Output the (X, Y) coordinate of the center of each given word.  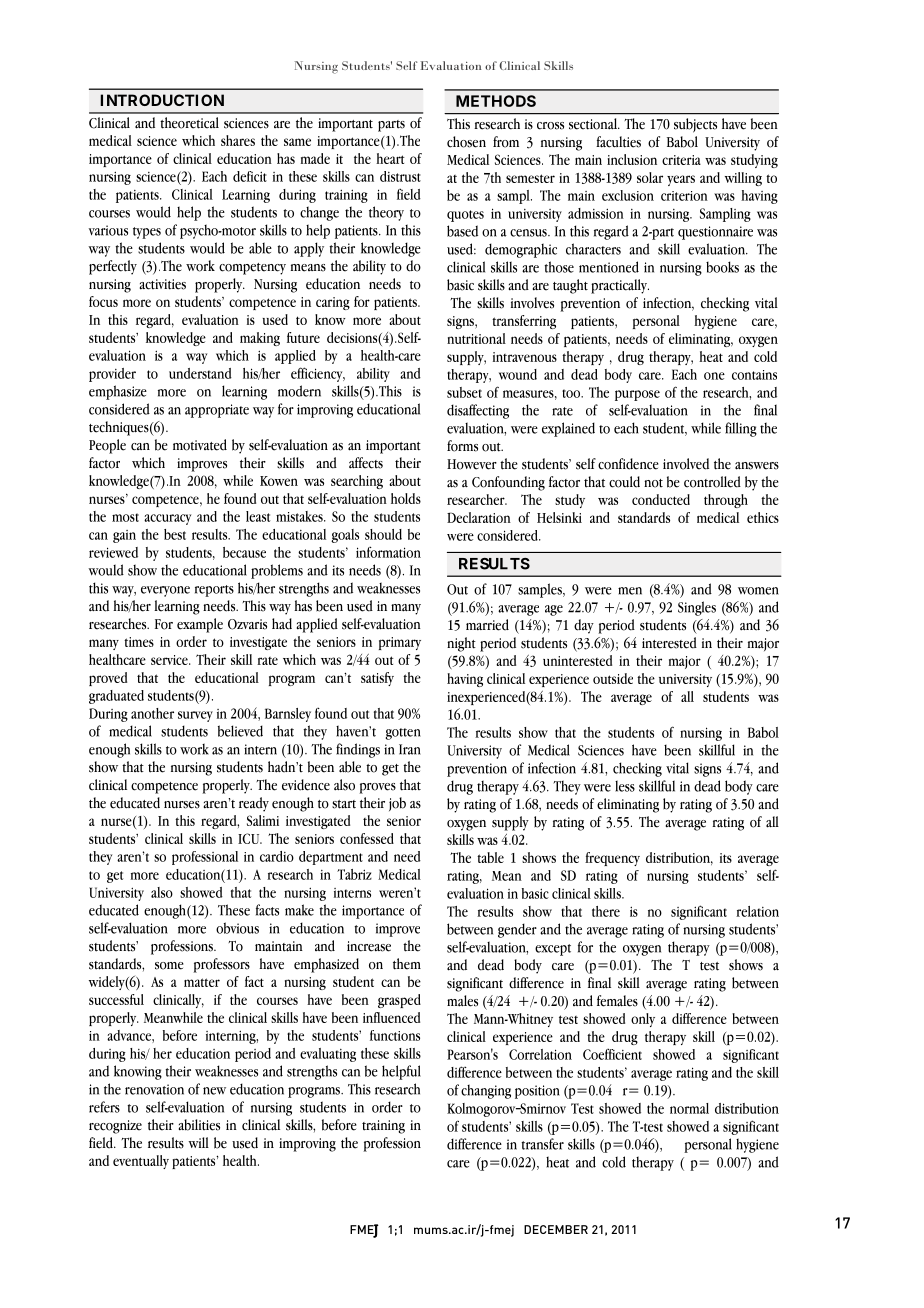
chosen (466, 142)
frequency (612, 859)
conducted (661, 499)
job (397, 804)
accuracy (167, 519)
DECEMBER (556, 1229)
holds (406, 498)
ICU (250, 838)
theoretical (189, 123)
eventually (141, 1162)
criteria (681, 160)
